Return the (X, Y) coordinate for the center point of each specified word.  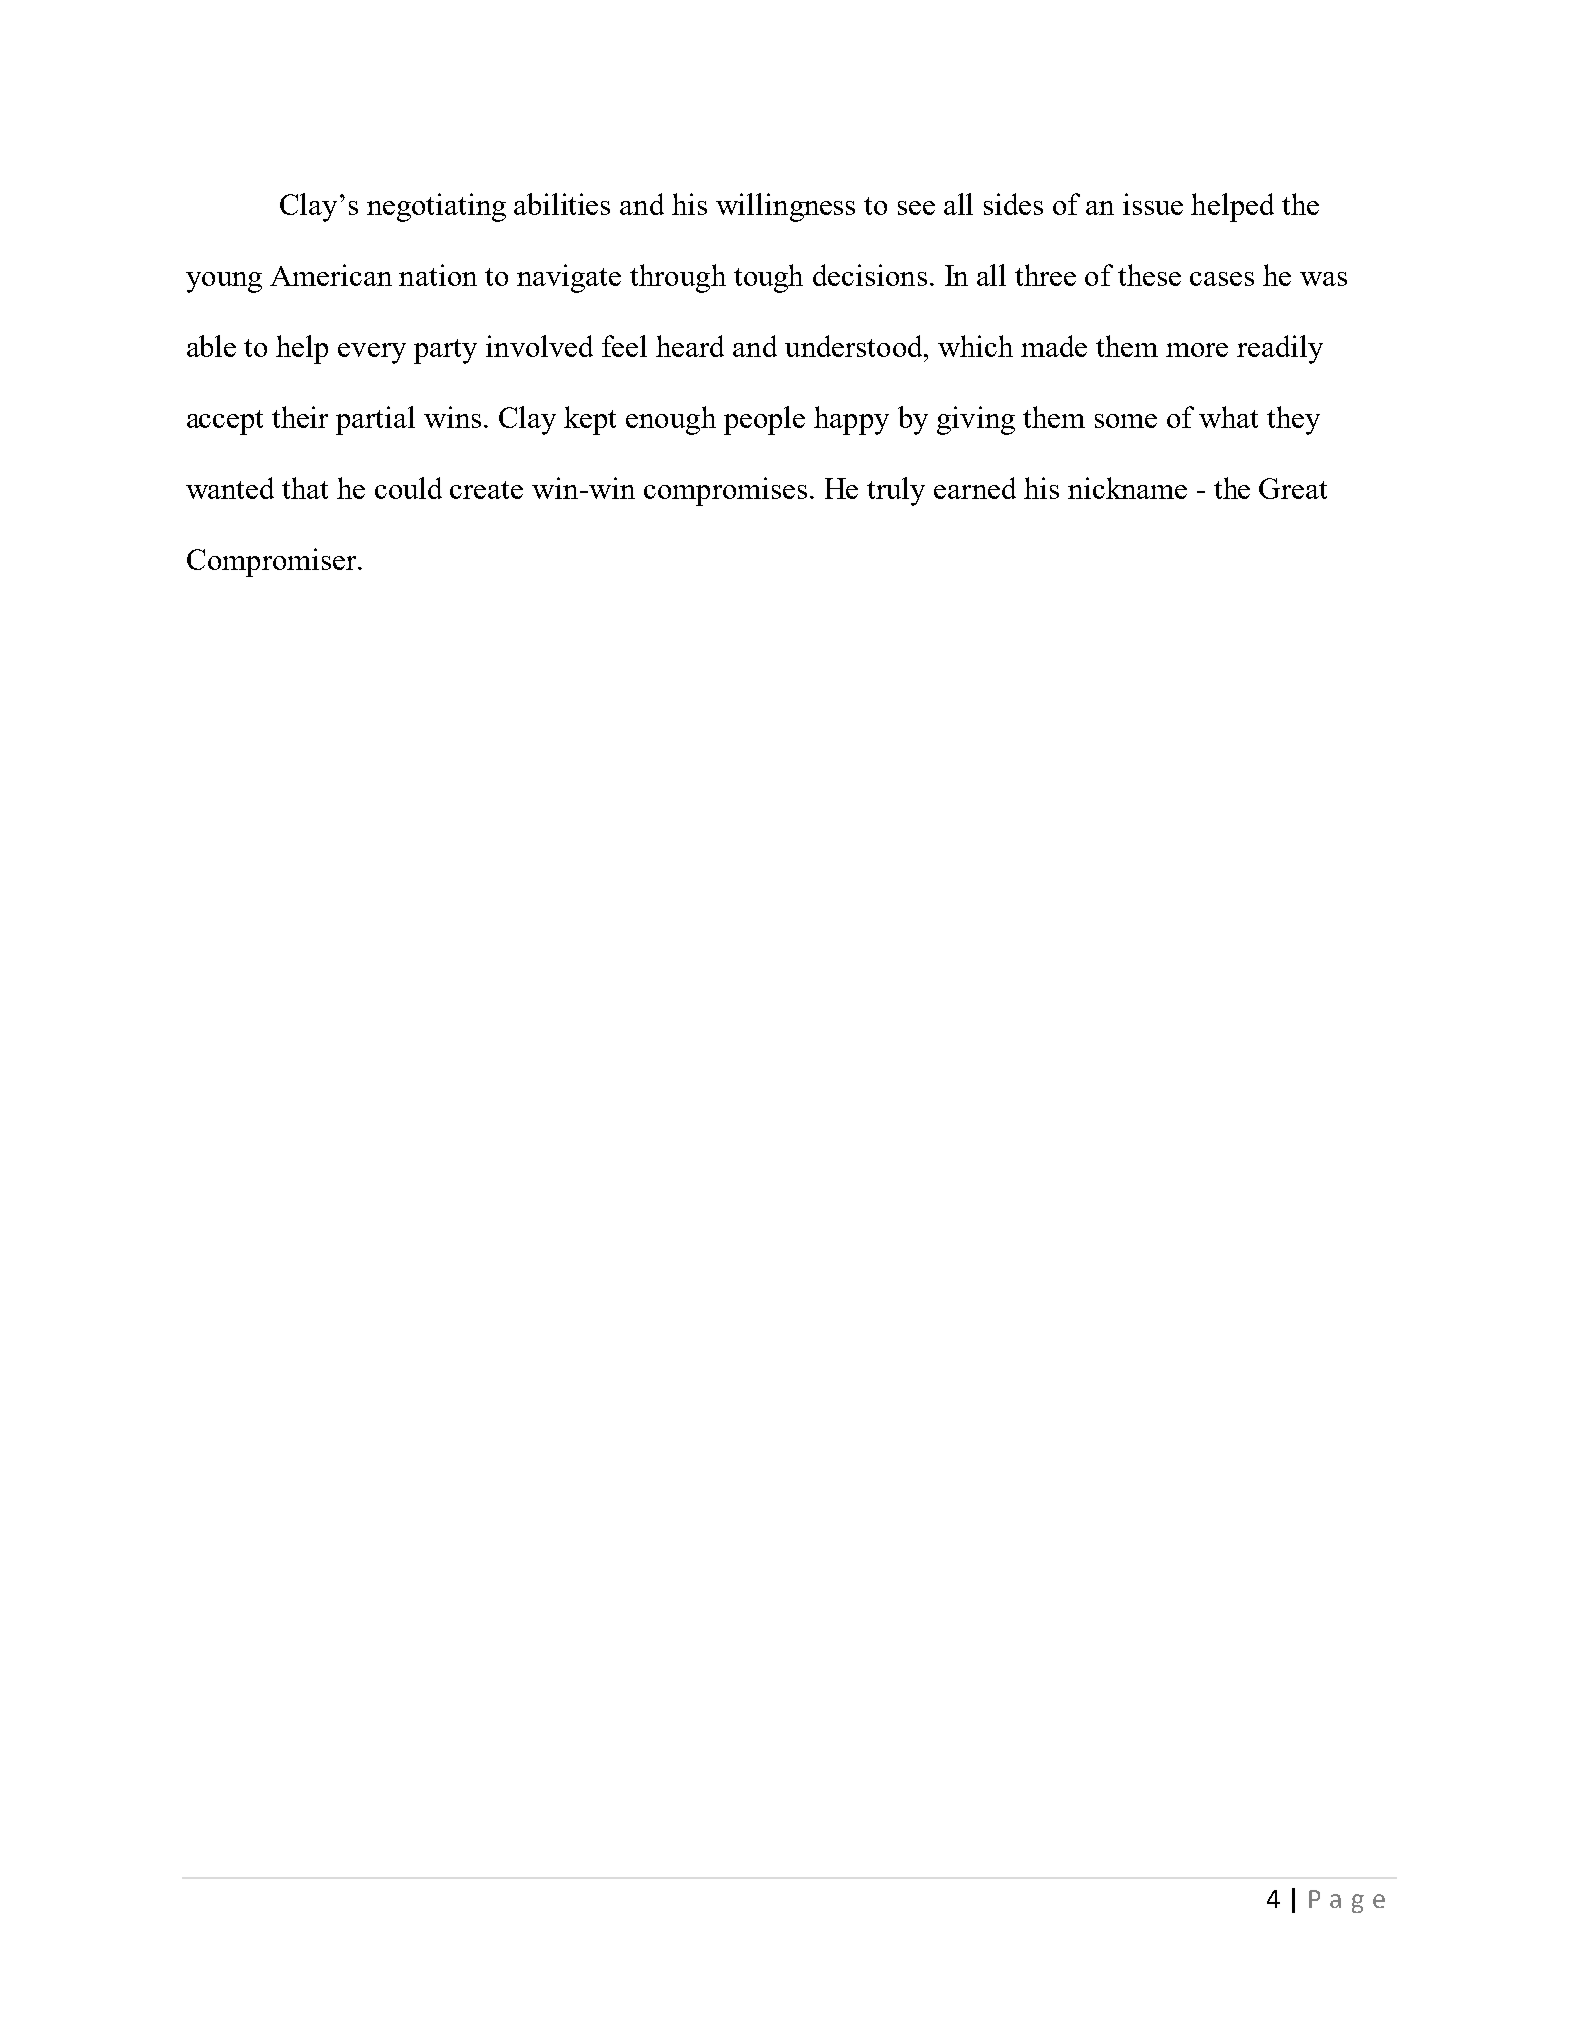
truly (896, 491)
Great (1293, 488)
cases (1222, 279)
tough (768, 278)
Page (1347, 1901)
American (331, 275)
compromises (725, 491)
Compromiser (273, 562)
